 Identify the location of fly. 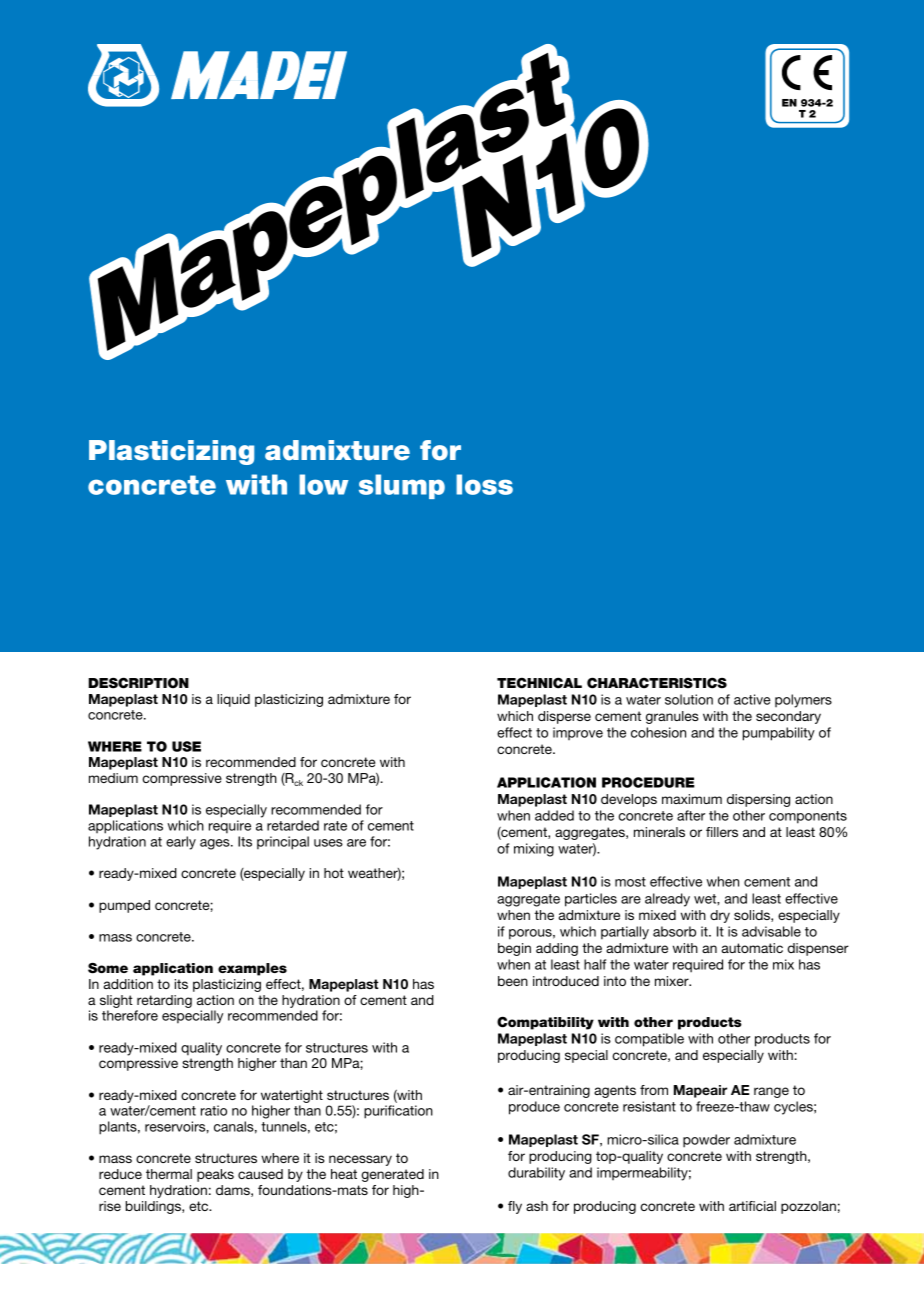
(515, 1207).
